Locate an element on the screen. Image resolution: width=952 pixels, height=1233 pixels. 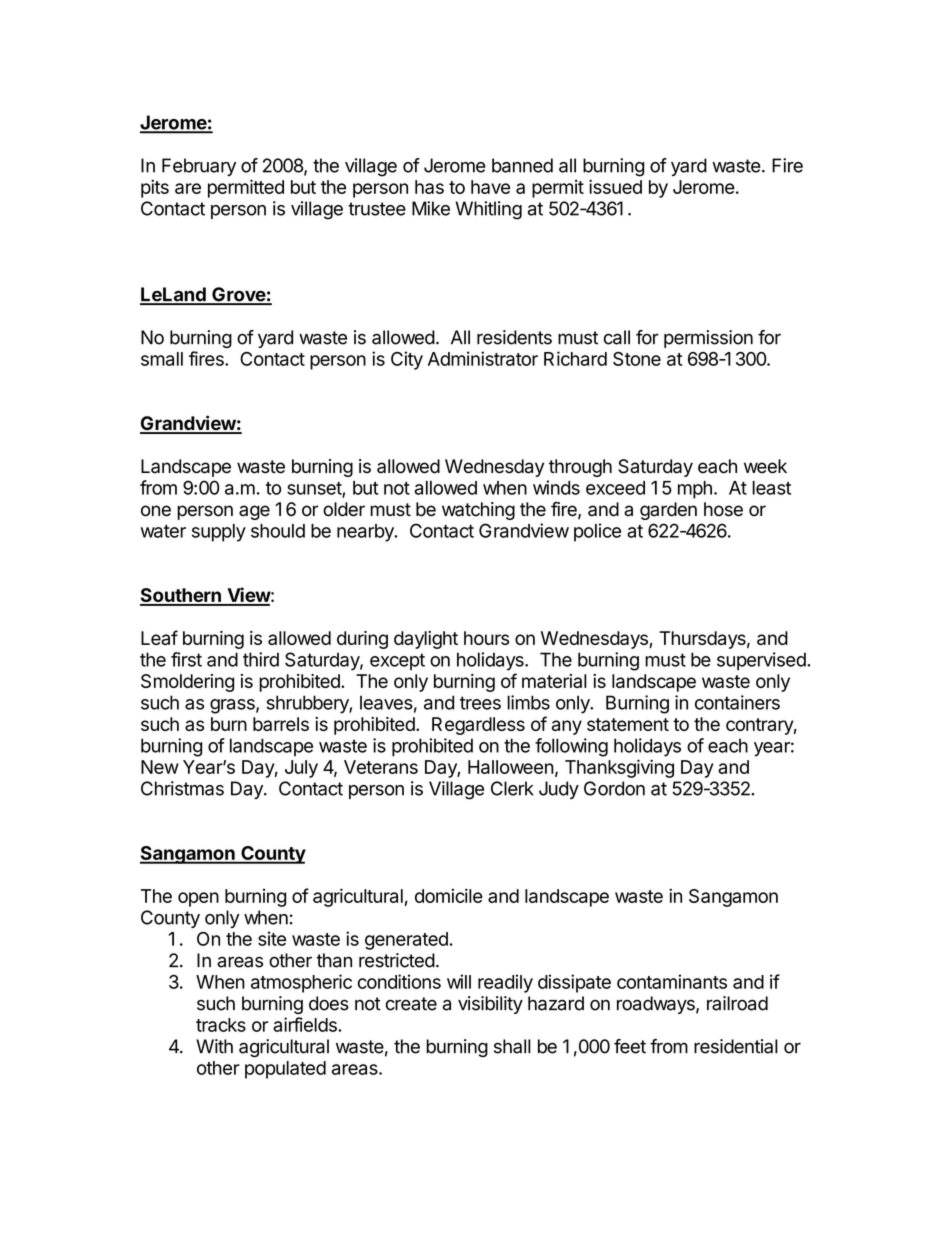
issued is located at coordinates (615, 186).
